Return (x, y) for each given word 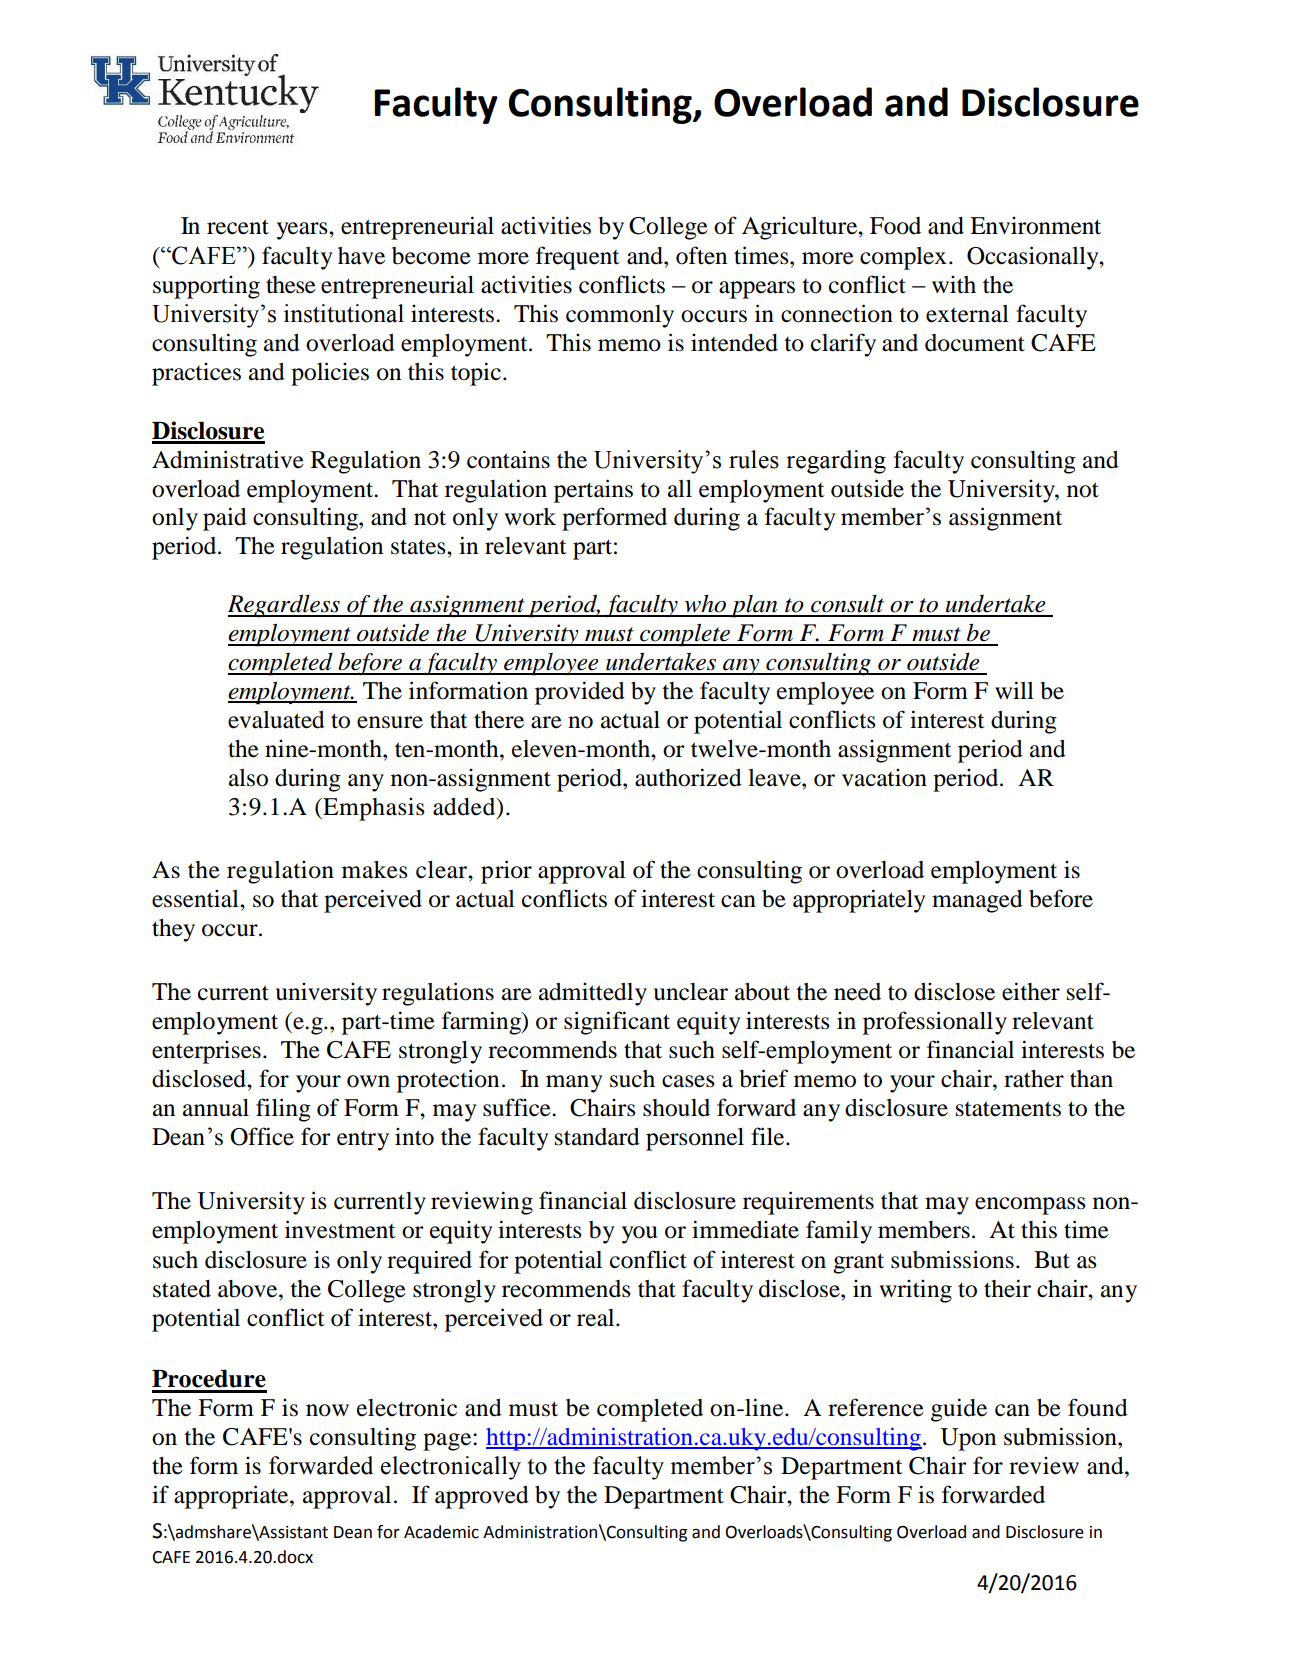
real (597, 1318)
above (249, 1289)
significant (617, 1023)
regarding (836, 462)
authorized (688, 777)
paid (225, 519)
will (1014, 690)
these (291, 285)
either (1031, 991)
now (327, 1410)
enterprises (206, 1052)
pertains (593, 491)
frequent (578, 258)
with (954, 284)
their (1007, 1288)
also (248, 778)
